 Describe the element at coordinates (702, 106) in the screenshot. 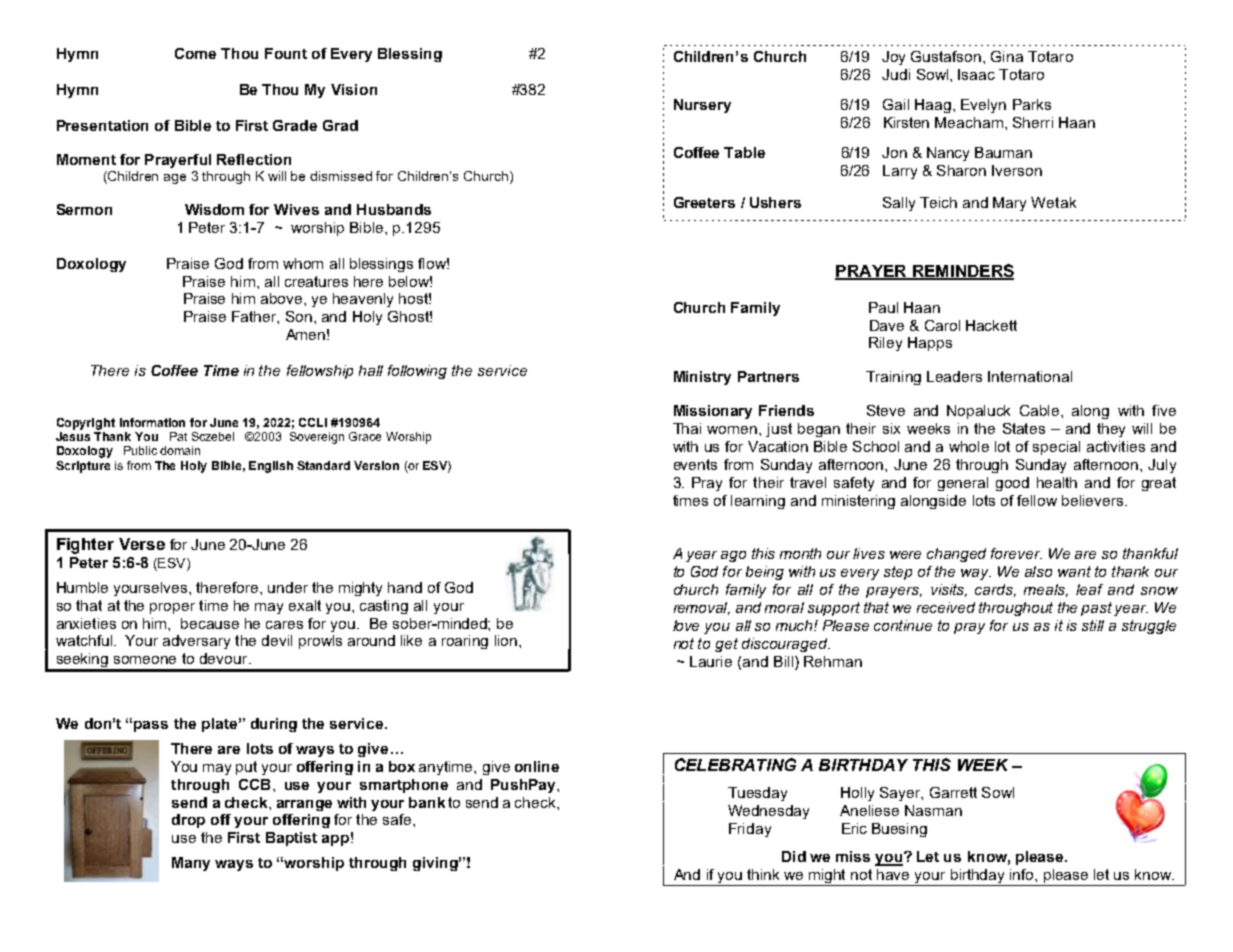

I see `Nursery` at that location.
